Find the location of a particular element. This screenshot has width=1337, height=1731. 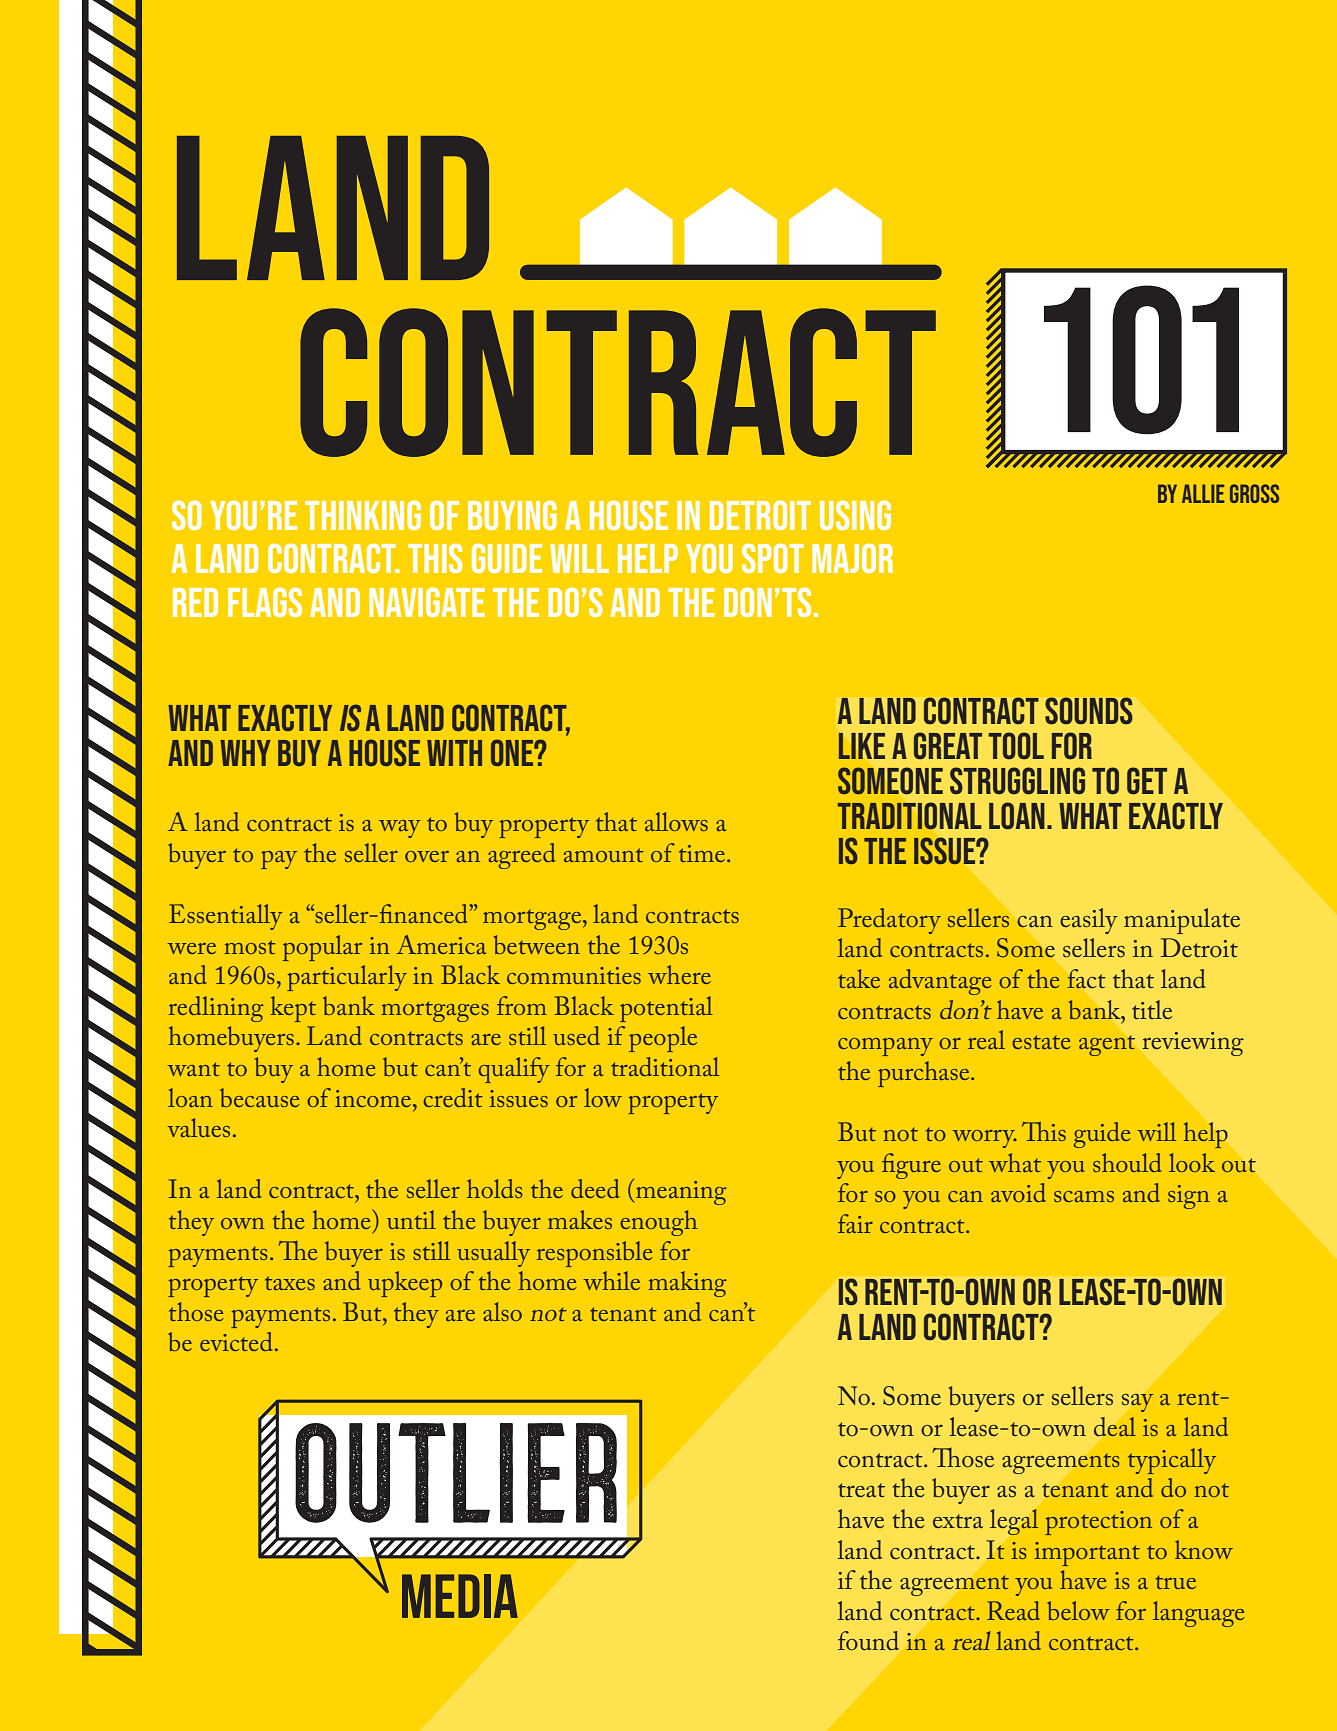

spot is located at coordinates (773, 558).
